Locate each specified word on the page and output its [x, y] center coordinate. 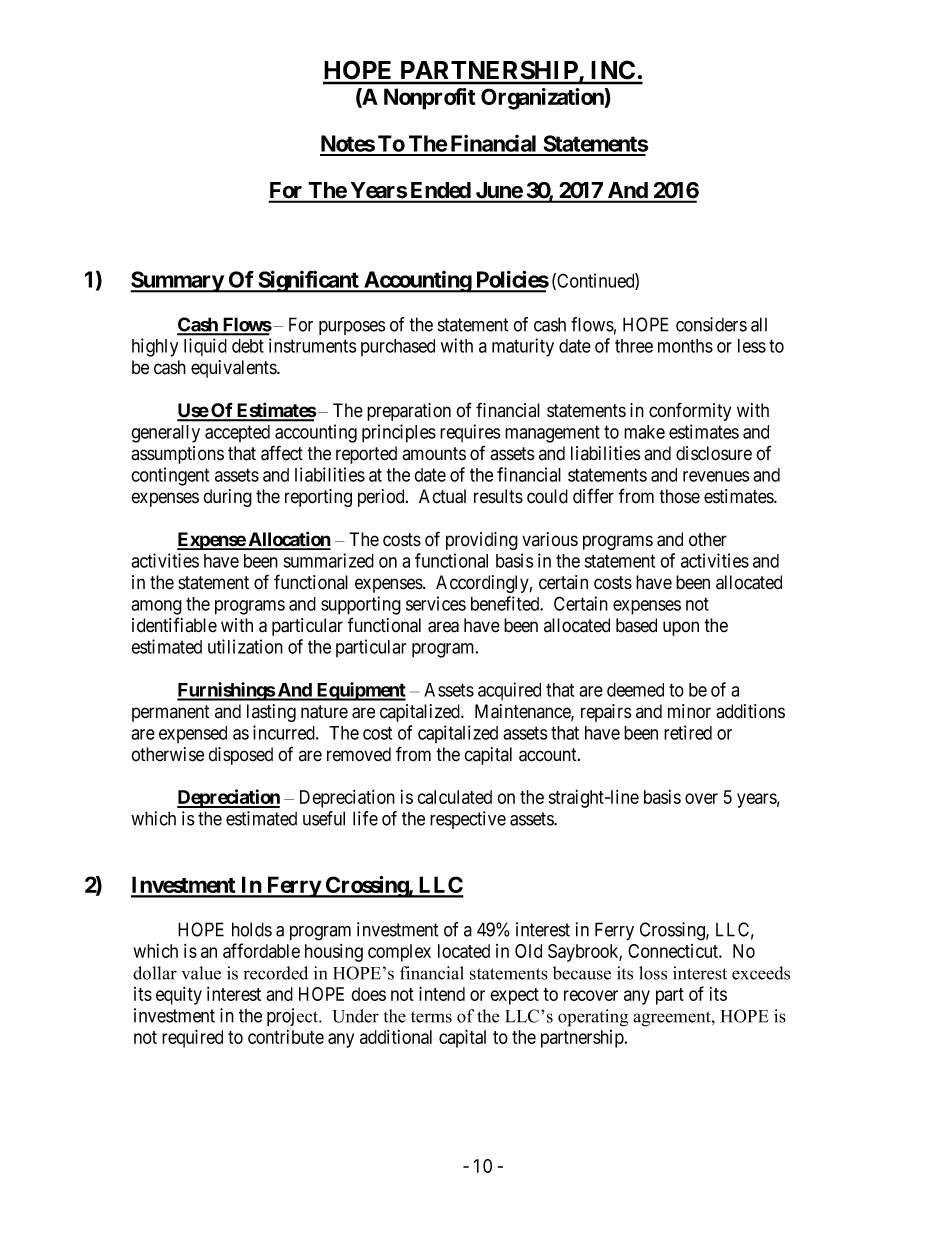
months [685, 346]
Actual [442, 496]
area [443, 627]
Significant [308, 281]
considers [711, 324]
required [192, 1038]
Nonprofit [429, 99]
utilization [245, 646]
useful [324, 818]
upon [681, 628]
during [227, 498]
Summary [177, 282]
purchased [398, 347]
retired [688, 732]
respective [468, 820]
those [679, 496]
